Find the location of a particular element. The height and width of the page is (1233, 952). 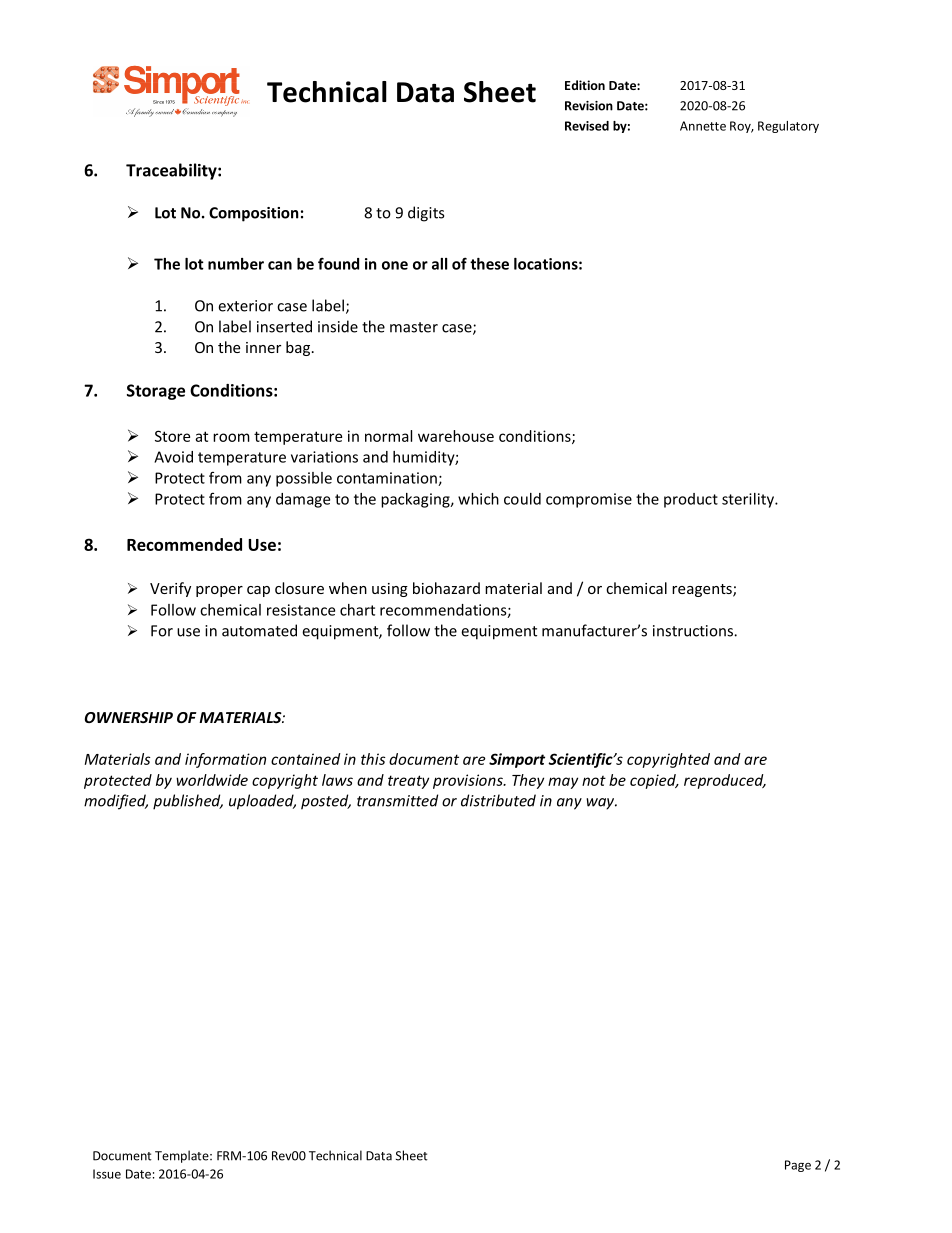

way is located at coordinates (601, 804).
